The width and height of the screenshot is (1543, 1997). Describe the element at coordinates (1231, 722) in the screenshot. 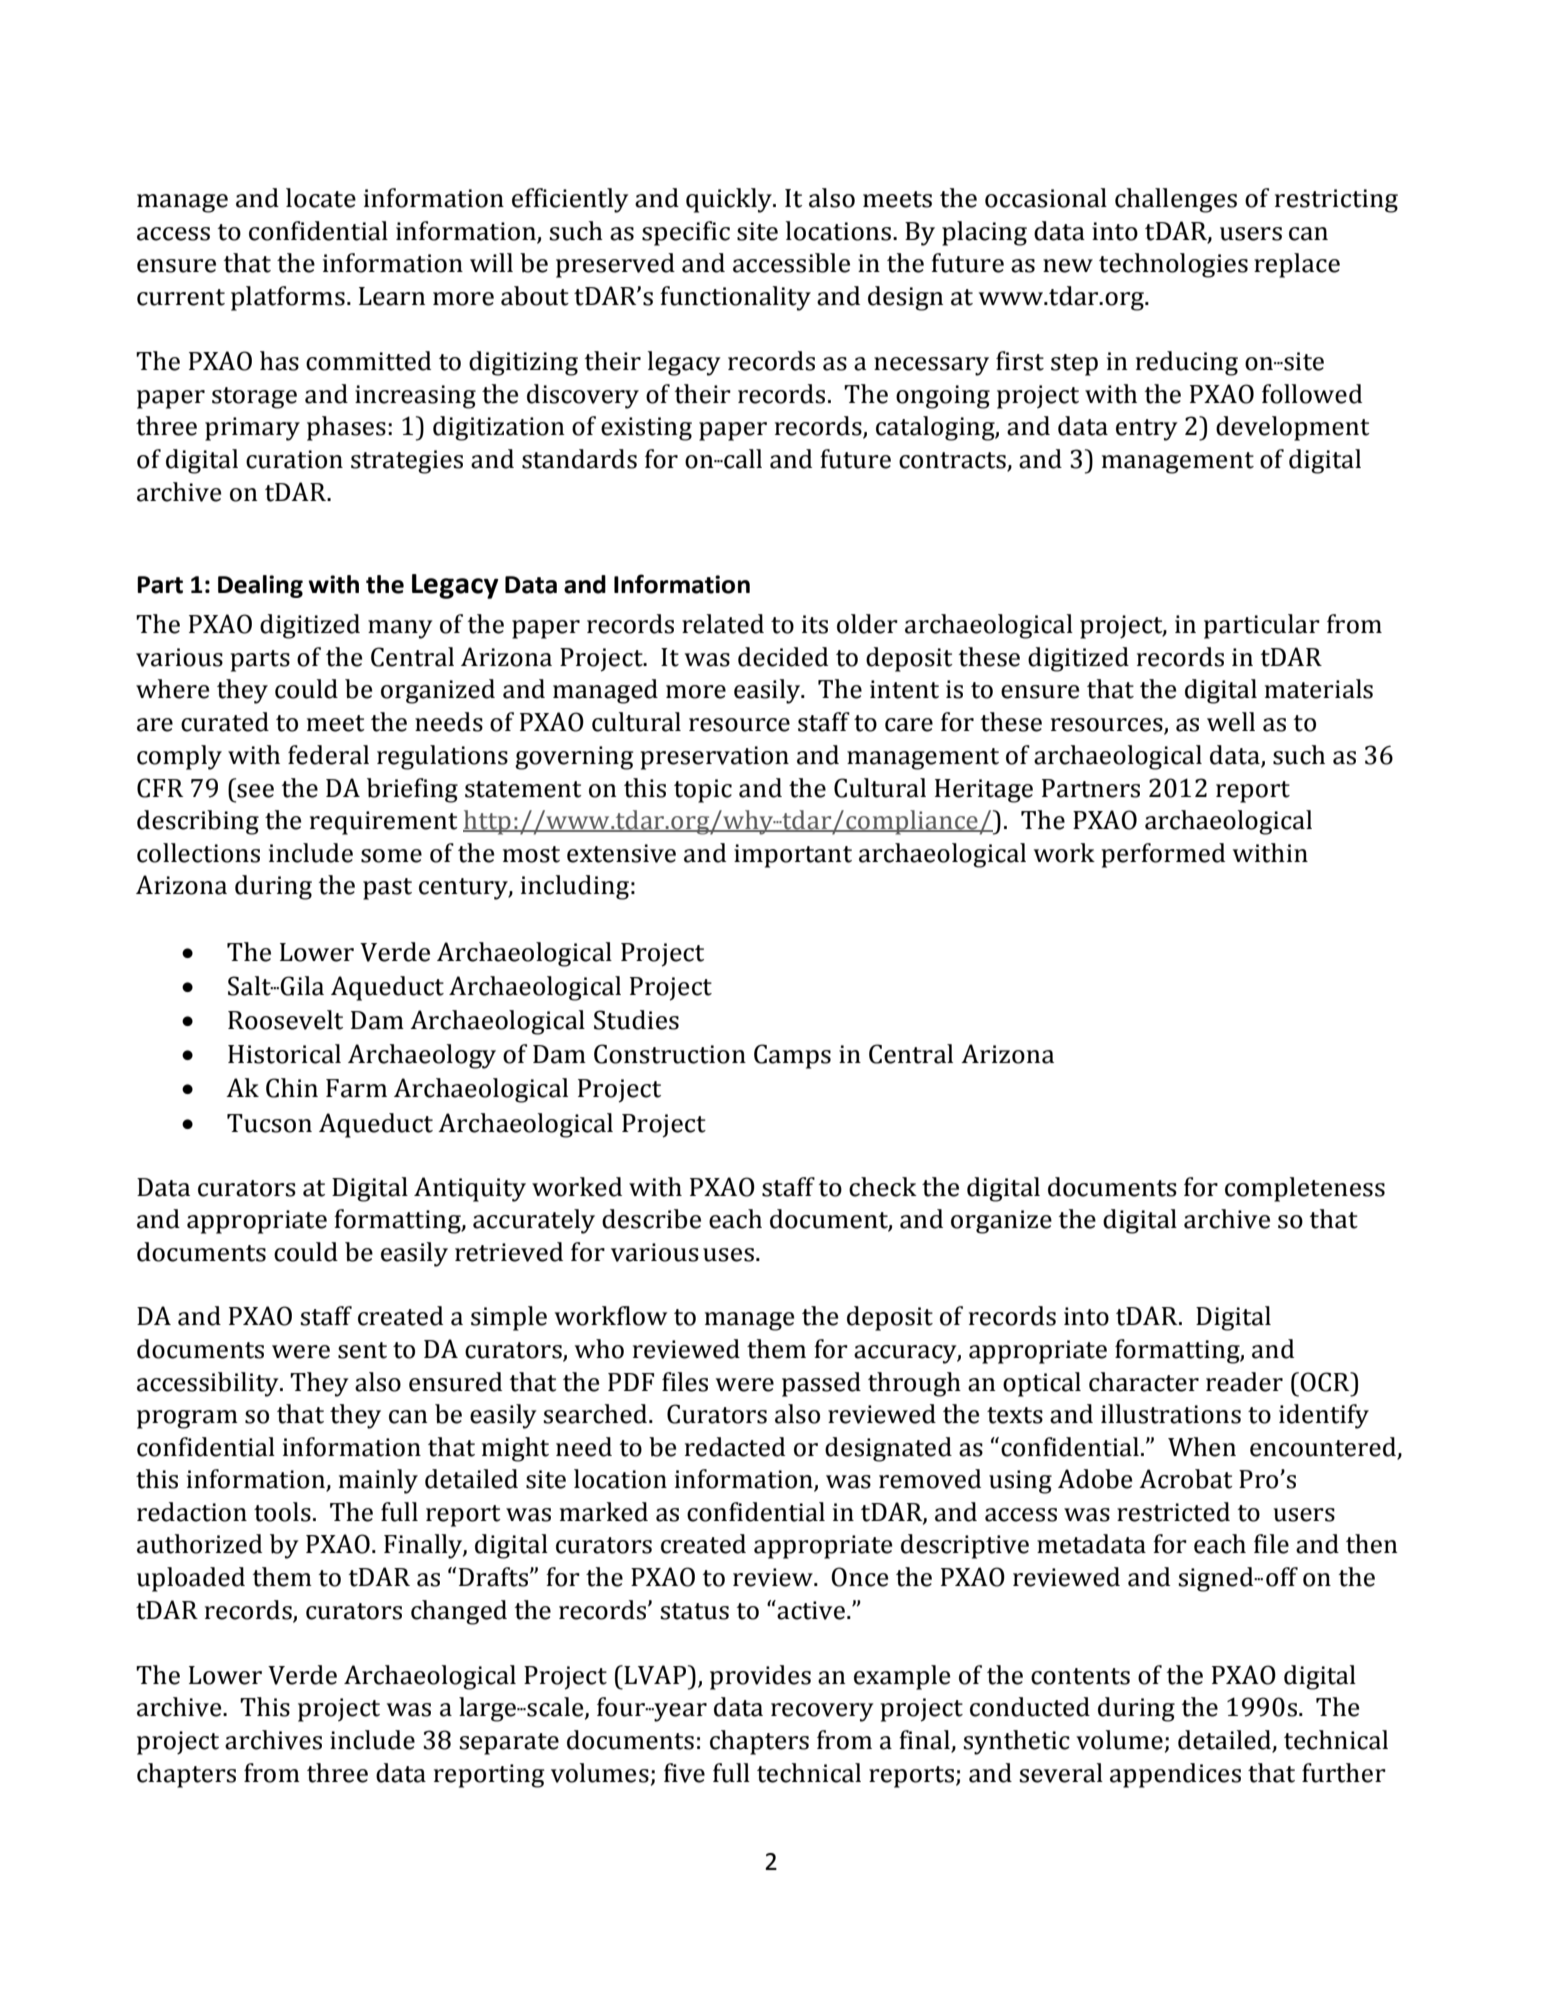

I see `well` at that location.
